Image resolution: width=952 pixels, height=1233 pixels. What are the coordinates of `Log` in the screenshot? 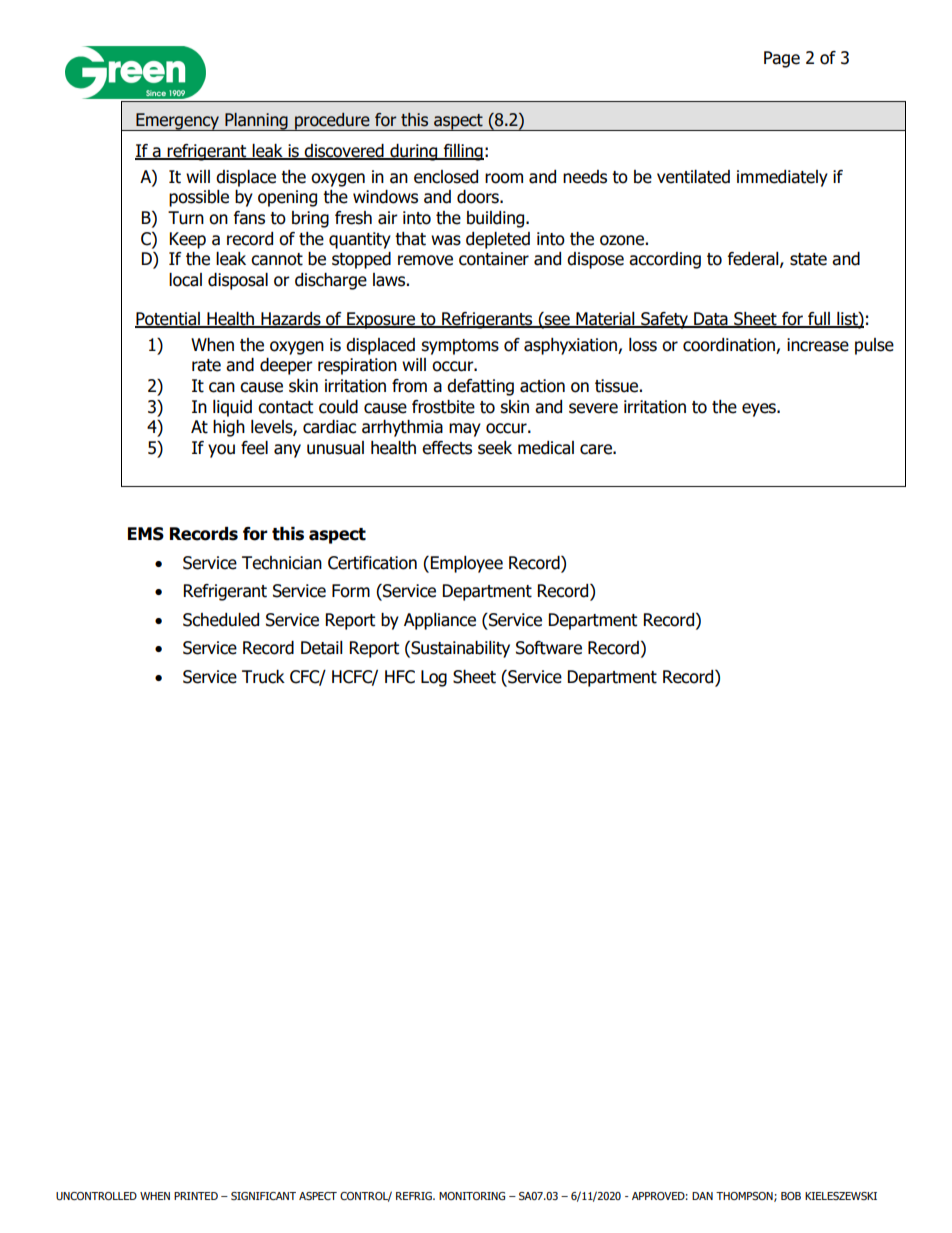 It's located at (434, 678).
